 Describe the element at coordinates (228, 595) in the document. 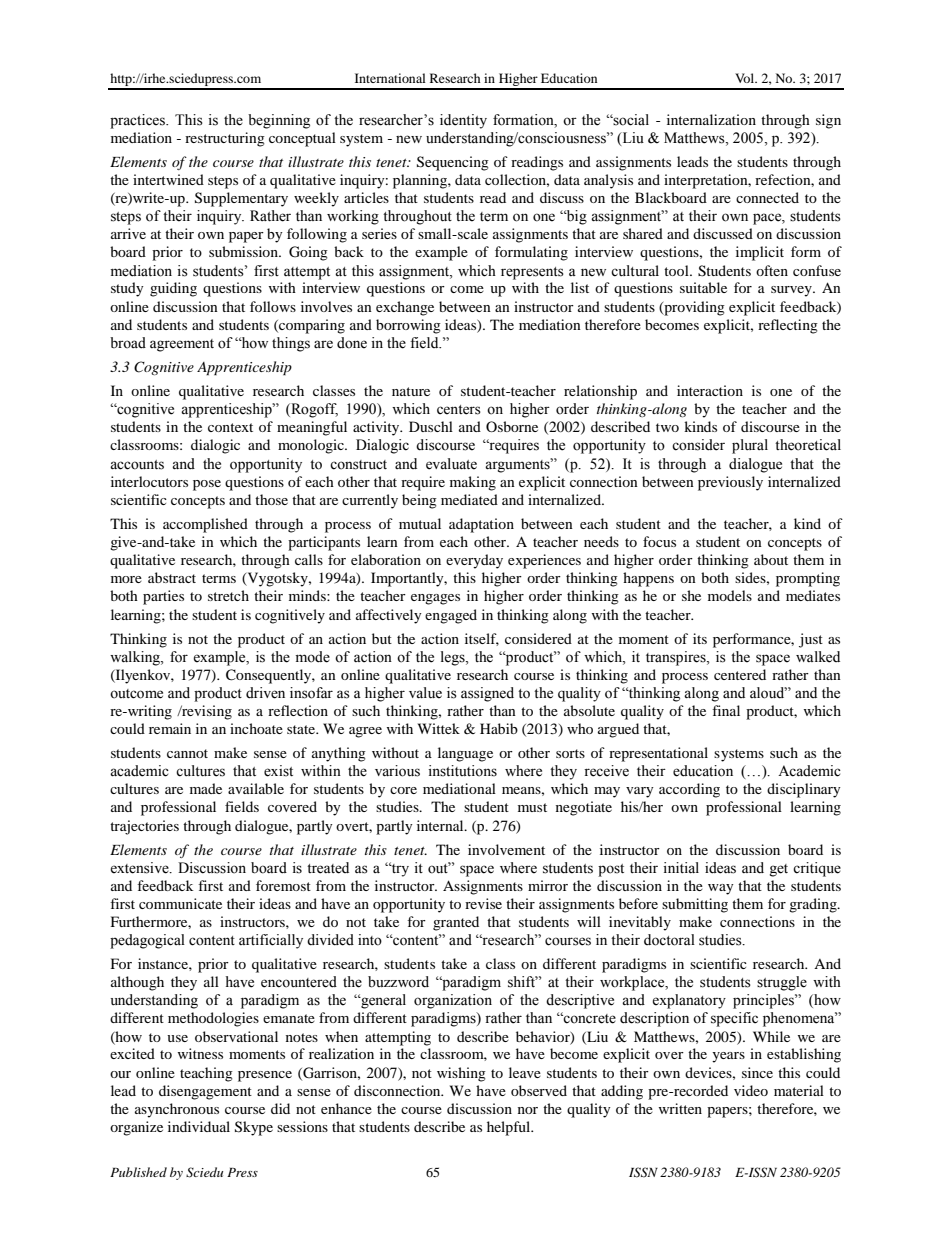

I see `stretch` at that location.
